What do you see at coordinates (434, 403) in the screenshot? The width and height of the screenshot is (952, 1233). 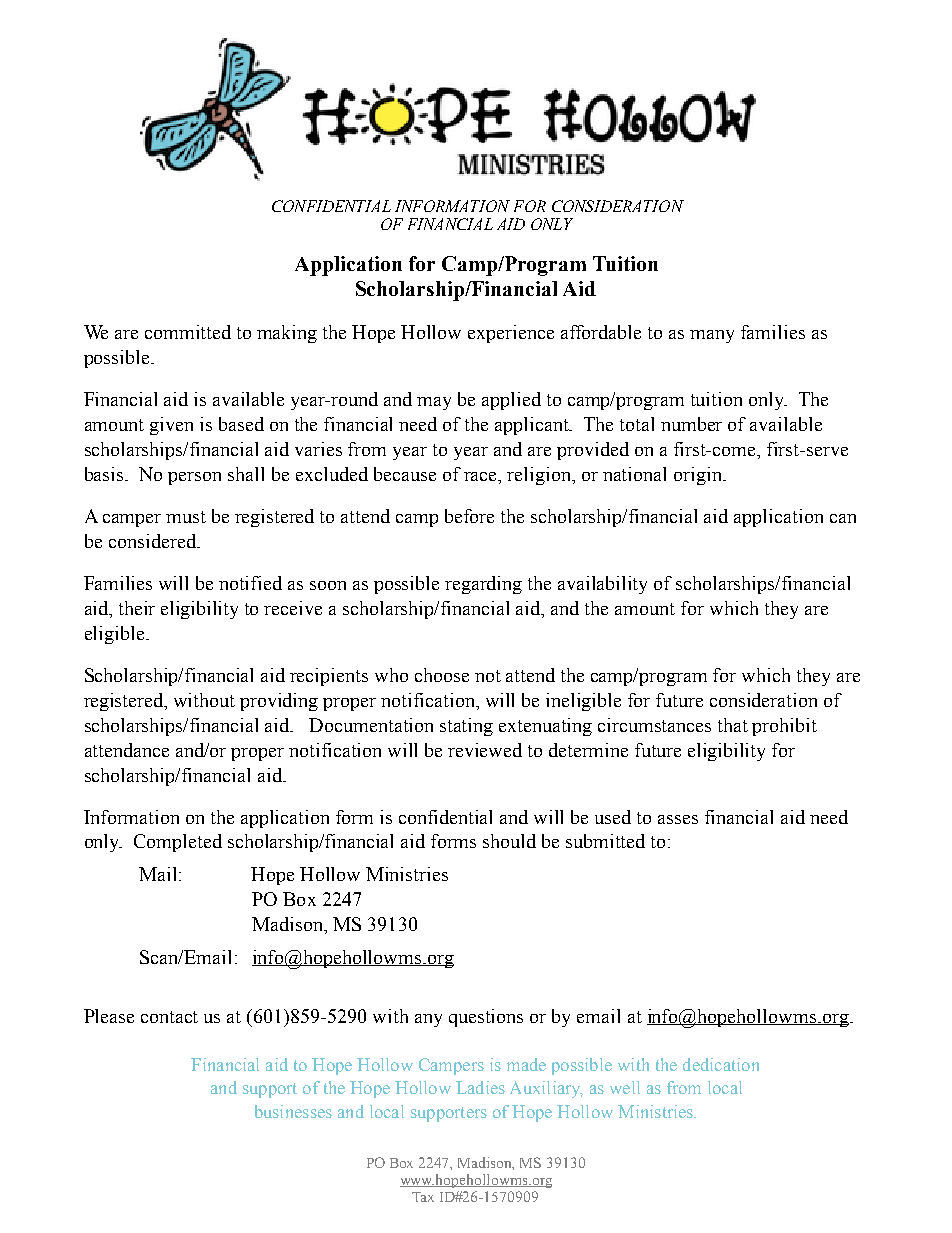 I see `may` at bounding box center [434, 403].
